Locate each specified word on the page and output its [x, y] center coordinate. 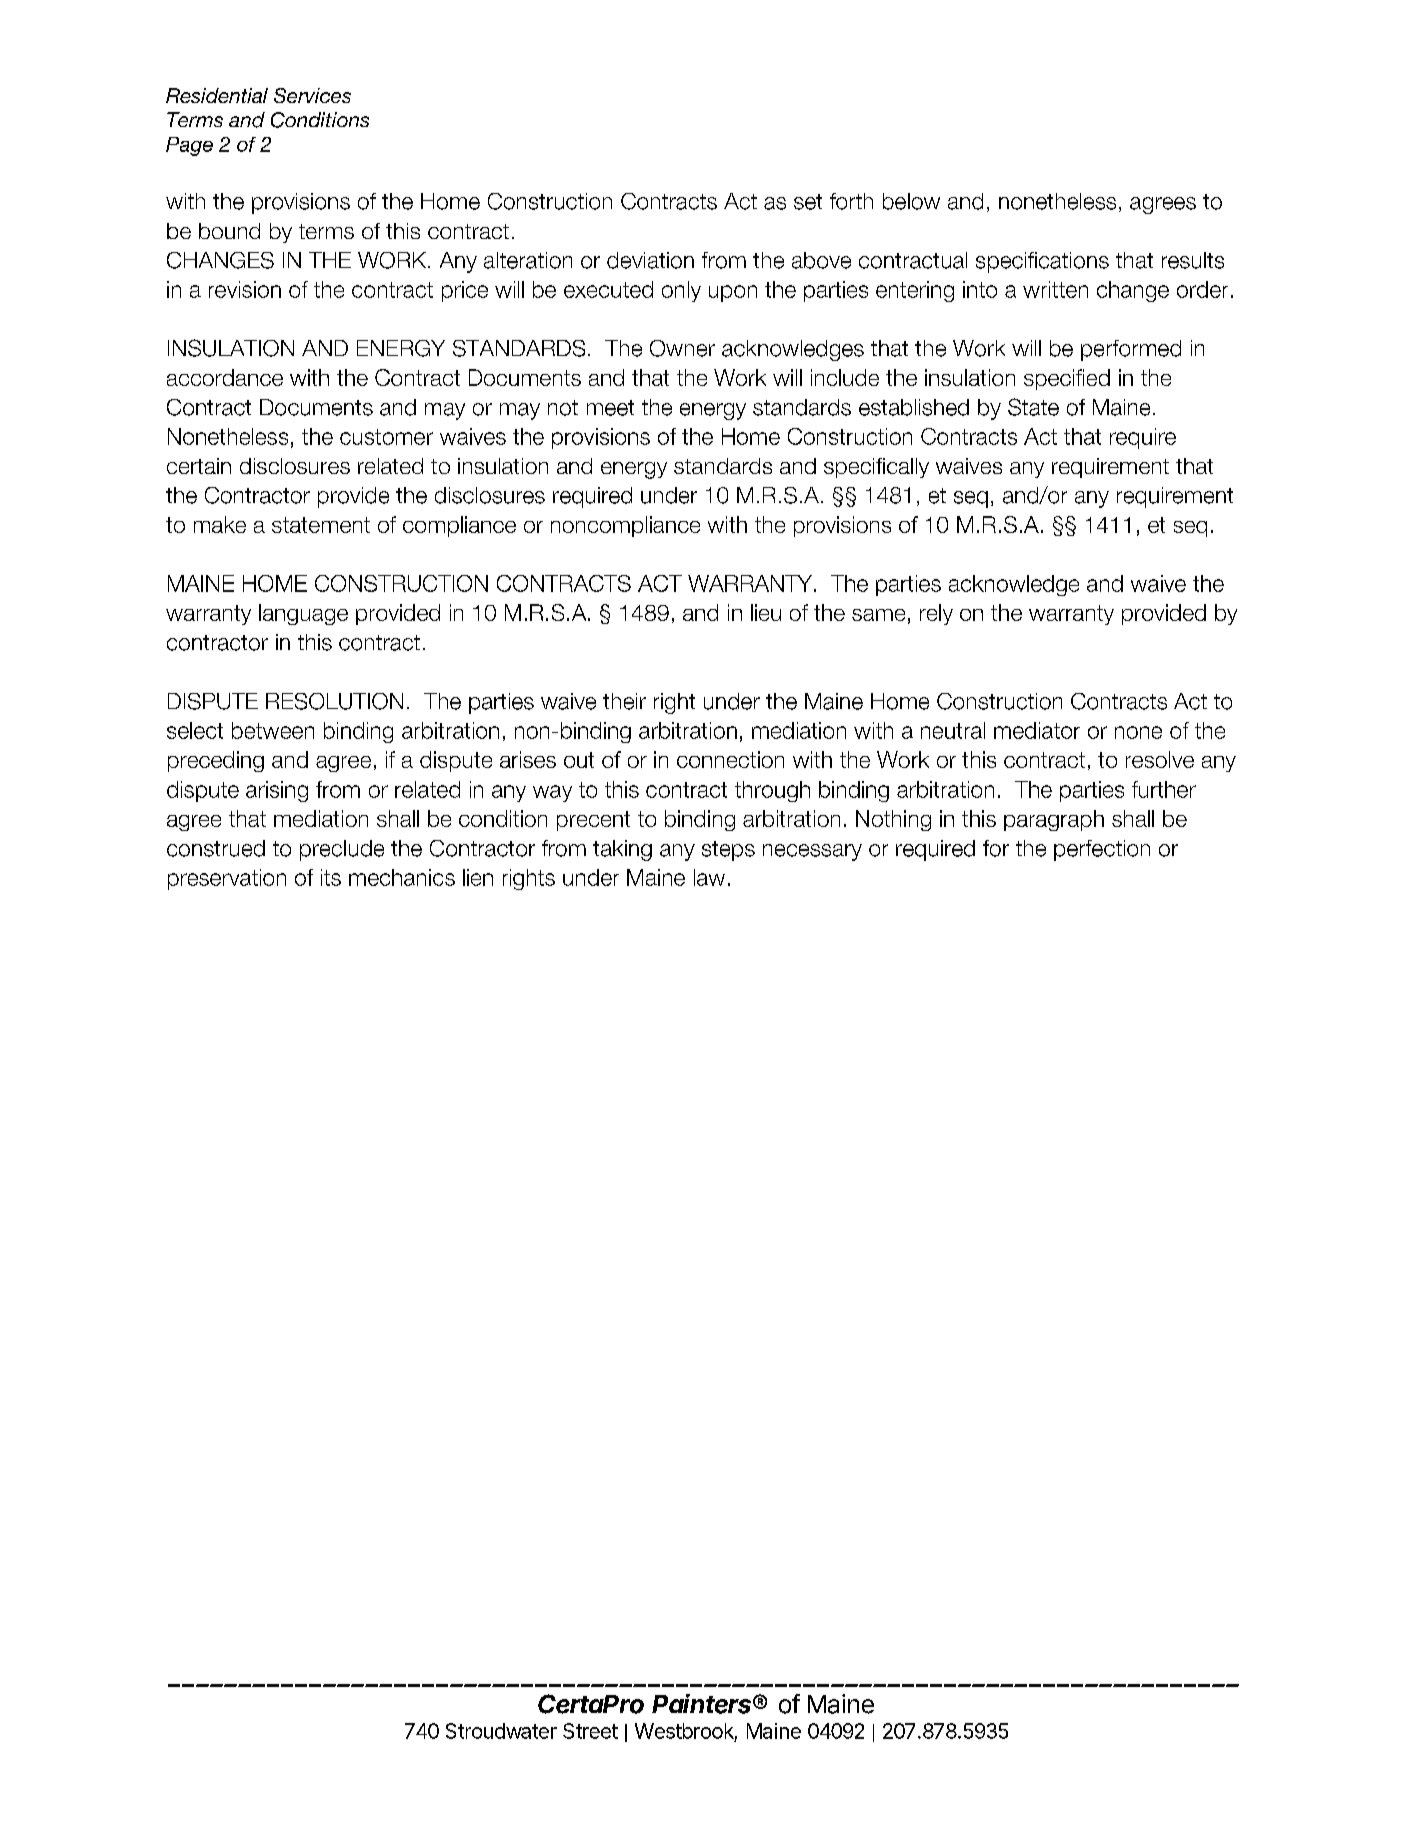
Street [590, 1731]
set [808, 202]
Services [312, 95]
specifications [1042, 262]
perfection [1102, 850]
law [709, 877]
